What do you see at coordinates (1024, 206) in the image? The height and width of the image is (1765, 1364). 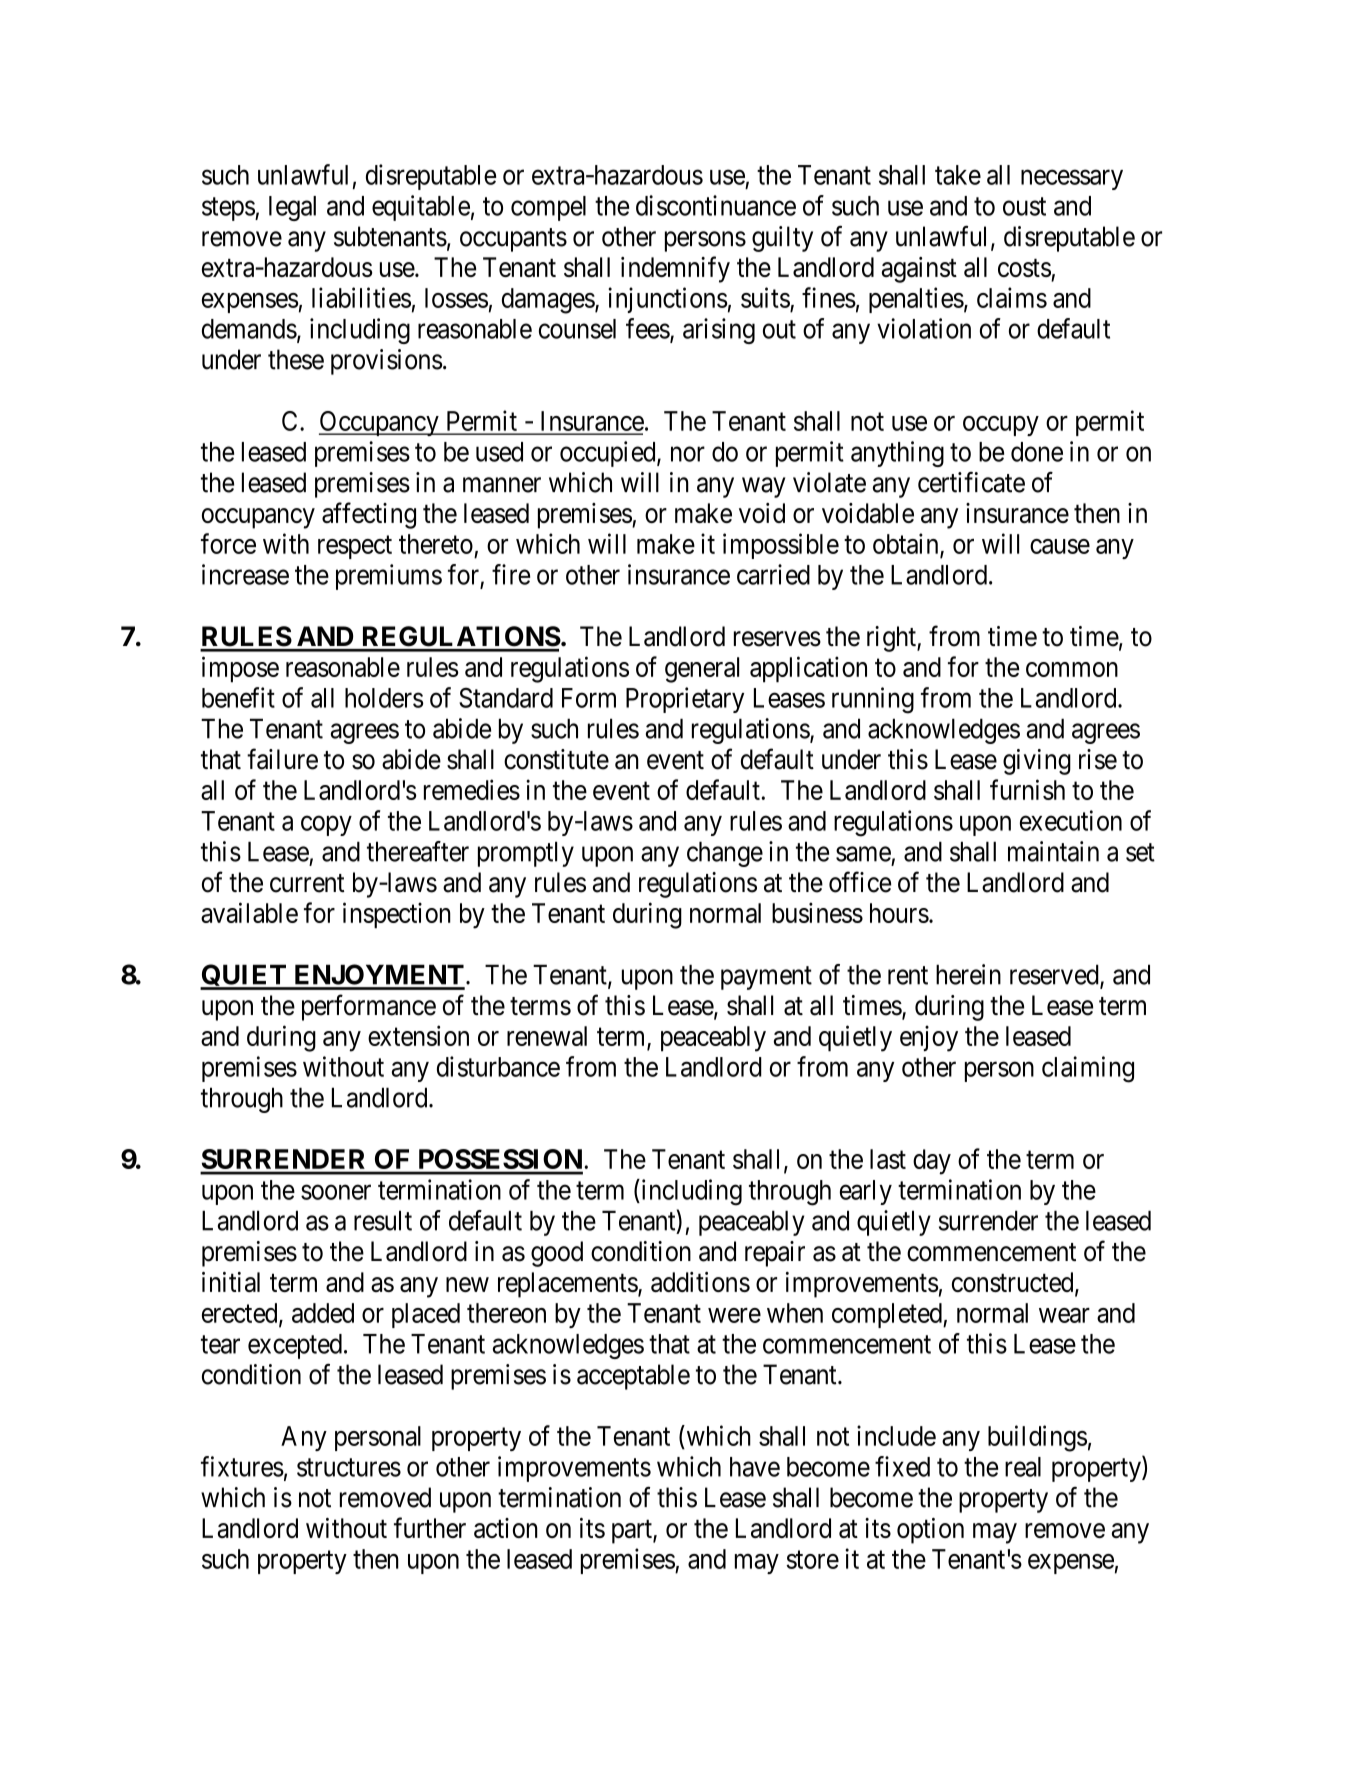 I see `oust` at bounding box center [1024, 206].
